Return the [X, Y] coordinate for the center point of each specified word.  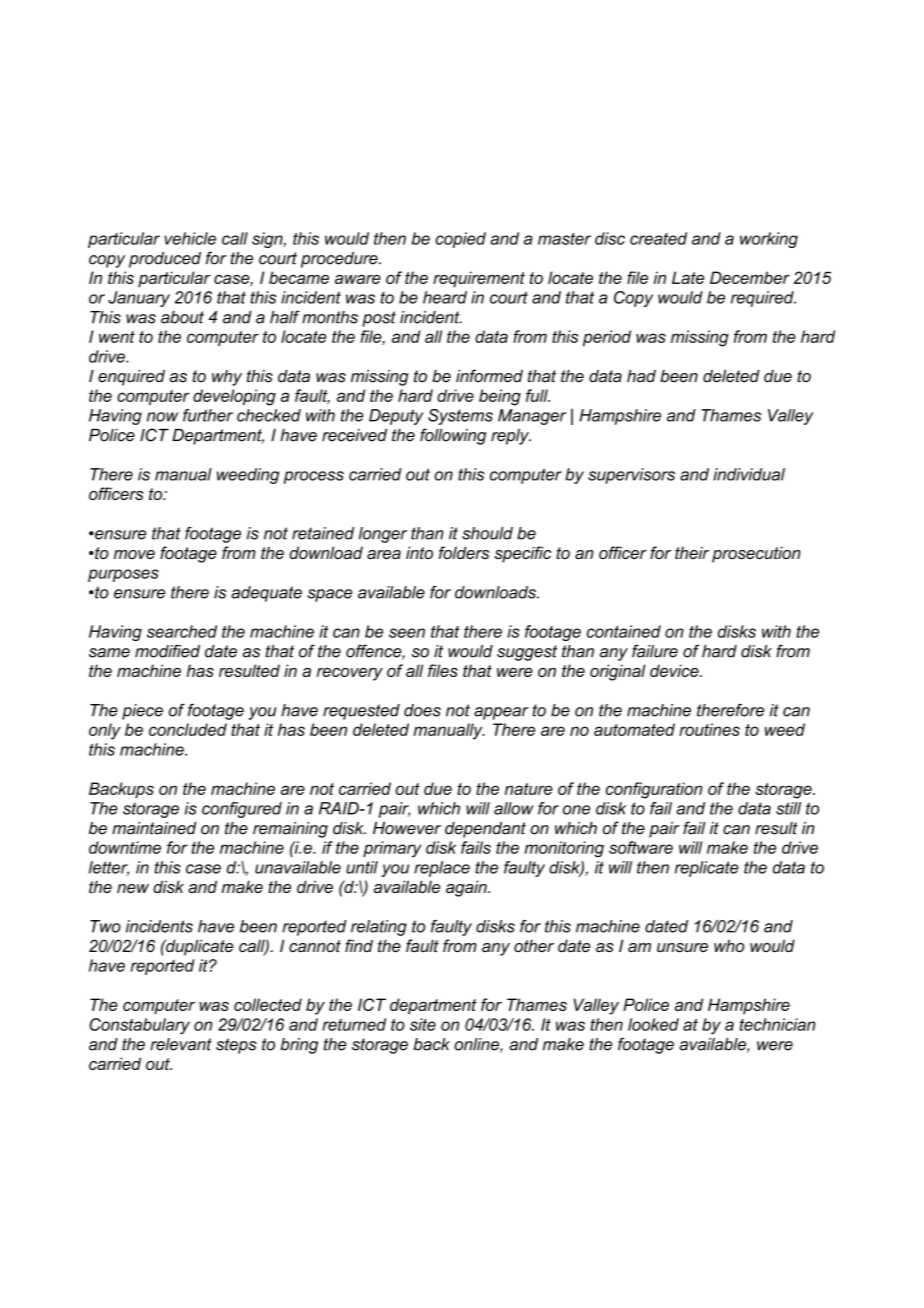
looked [653, 1024]
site [423, 1024]
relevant [181, 1044]
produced [165, 260]
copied [461, 240]
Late [688, 277]
